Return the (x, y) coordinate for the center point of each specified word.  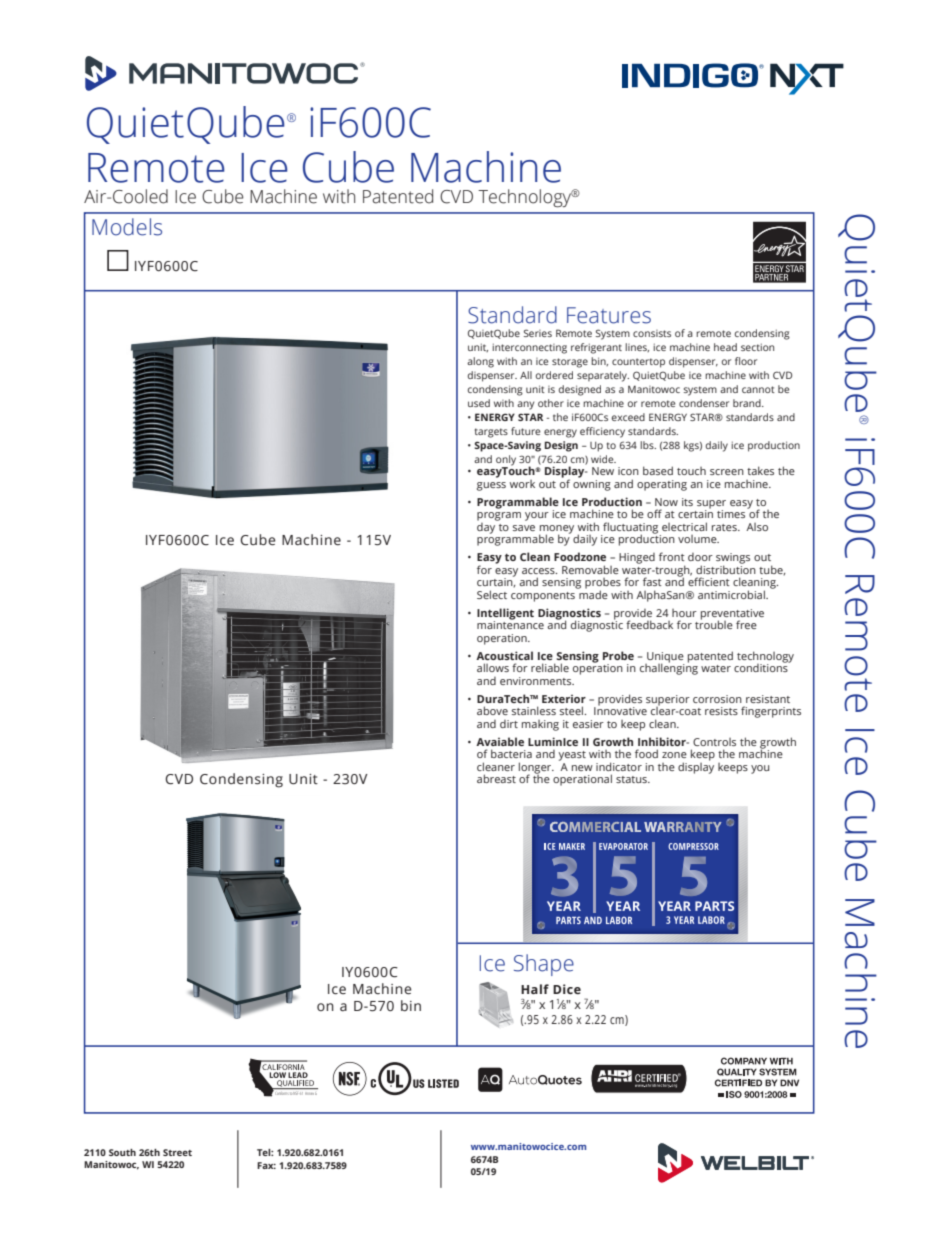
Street (177, 1152)
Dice (567, 989)
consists (652, 333)
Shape (544, 965)
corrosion (717, 699)
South (122, 1152)
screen (727, 472)
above (492, 710)
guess (491, 486)
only (506, 461)
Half (535, 989)
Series (538, 333)
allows (493, 667)
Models (127, 227)
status (632, 779)
